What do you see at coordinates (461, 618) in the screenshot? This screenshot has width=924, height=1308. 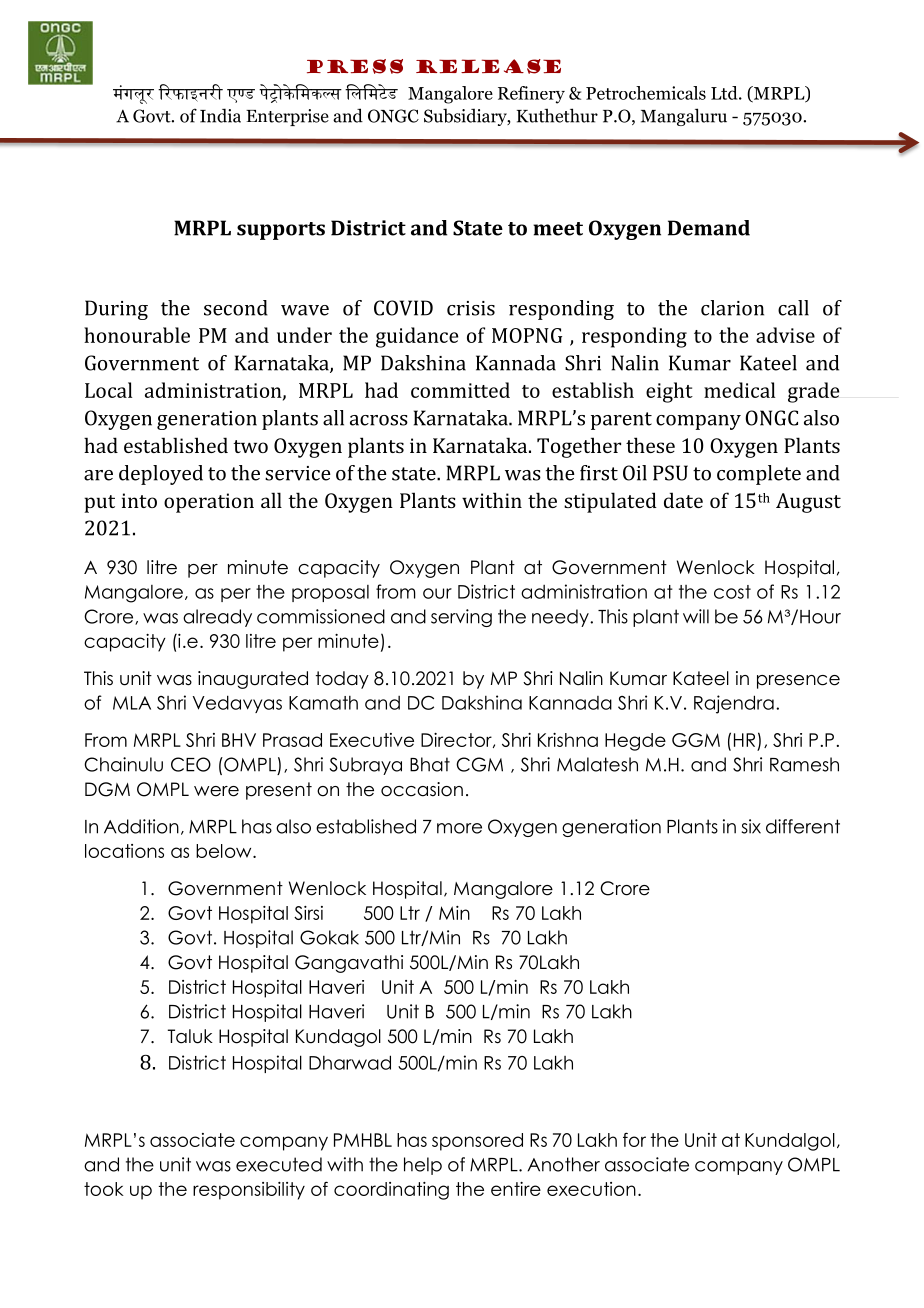 I see `serving` at bounding box center [461, 618].
